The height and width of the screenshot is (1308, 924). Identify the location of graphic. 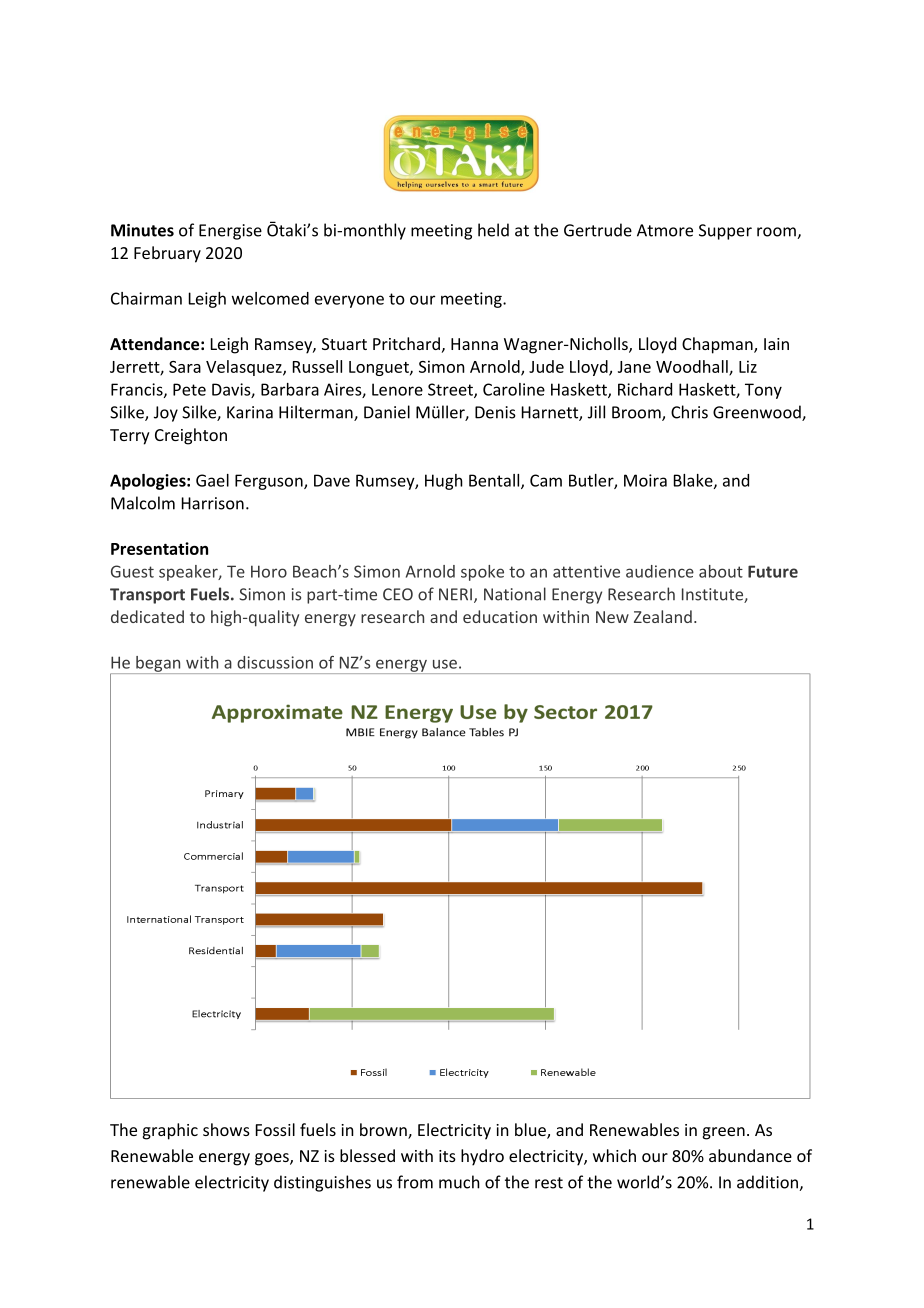
(170, 1131).
